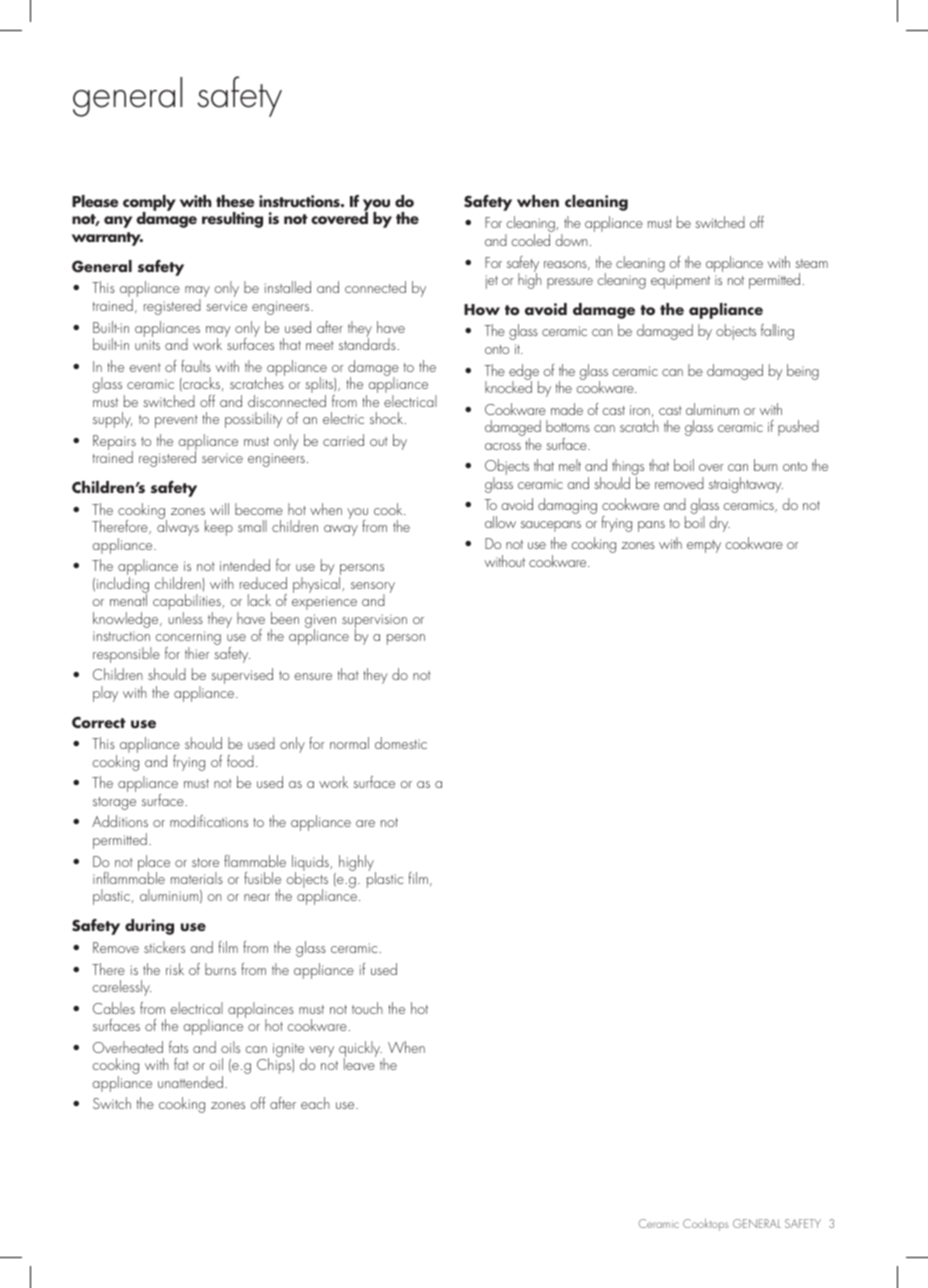 This page has height=1288, width=928. Describe the element at coordinates (530, 240) in the page. I see `cooled` at that location.
